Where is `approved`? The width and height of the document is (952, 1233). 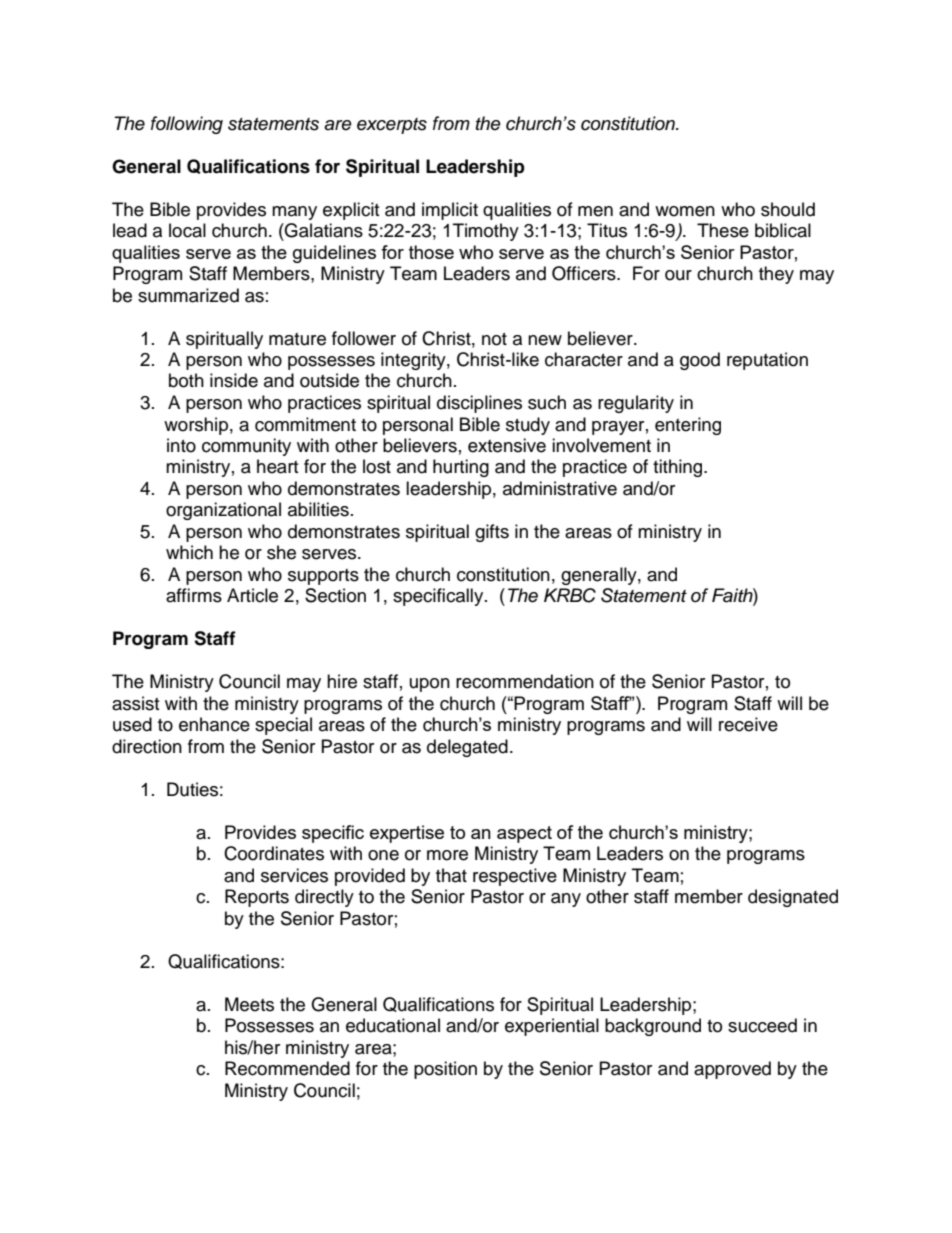
approved is located at coordinates (732, 1070).
